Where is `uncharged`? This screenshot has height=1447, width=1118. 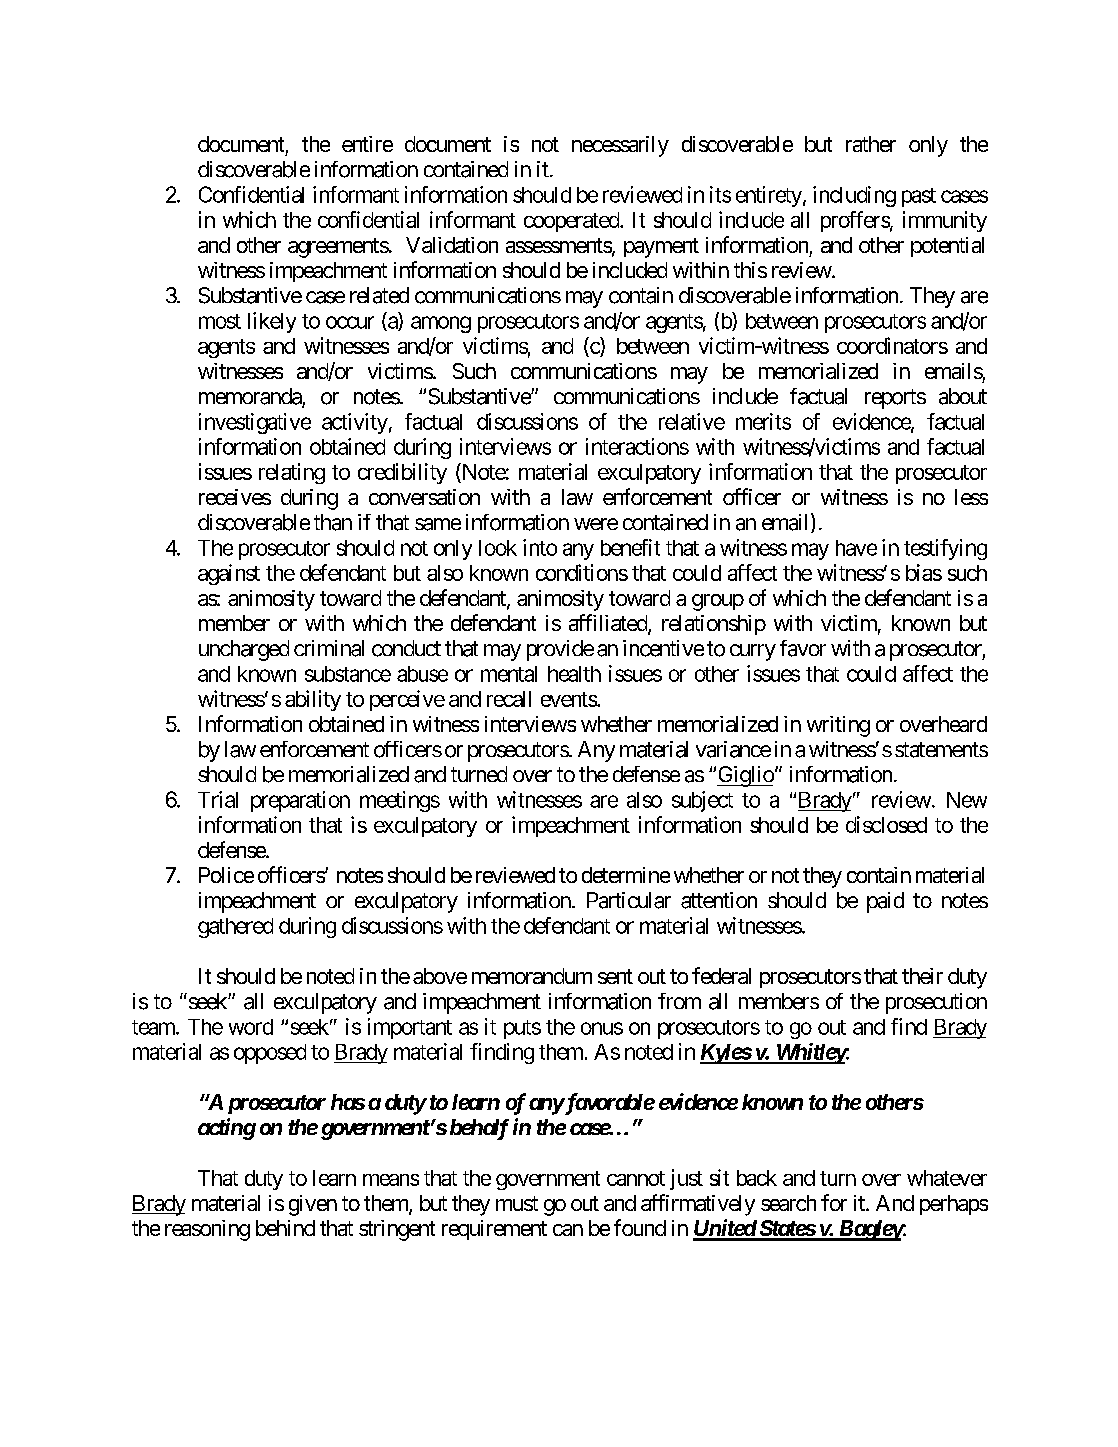
uncharged is located at coordinates (244, 650).
